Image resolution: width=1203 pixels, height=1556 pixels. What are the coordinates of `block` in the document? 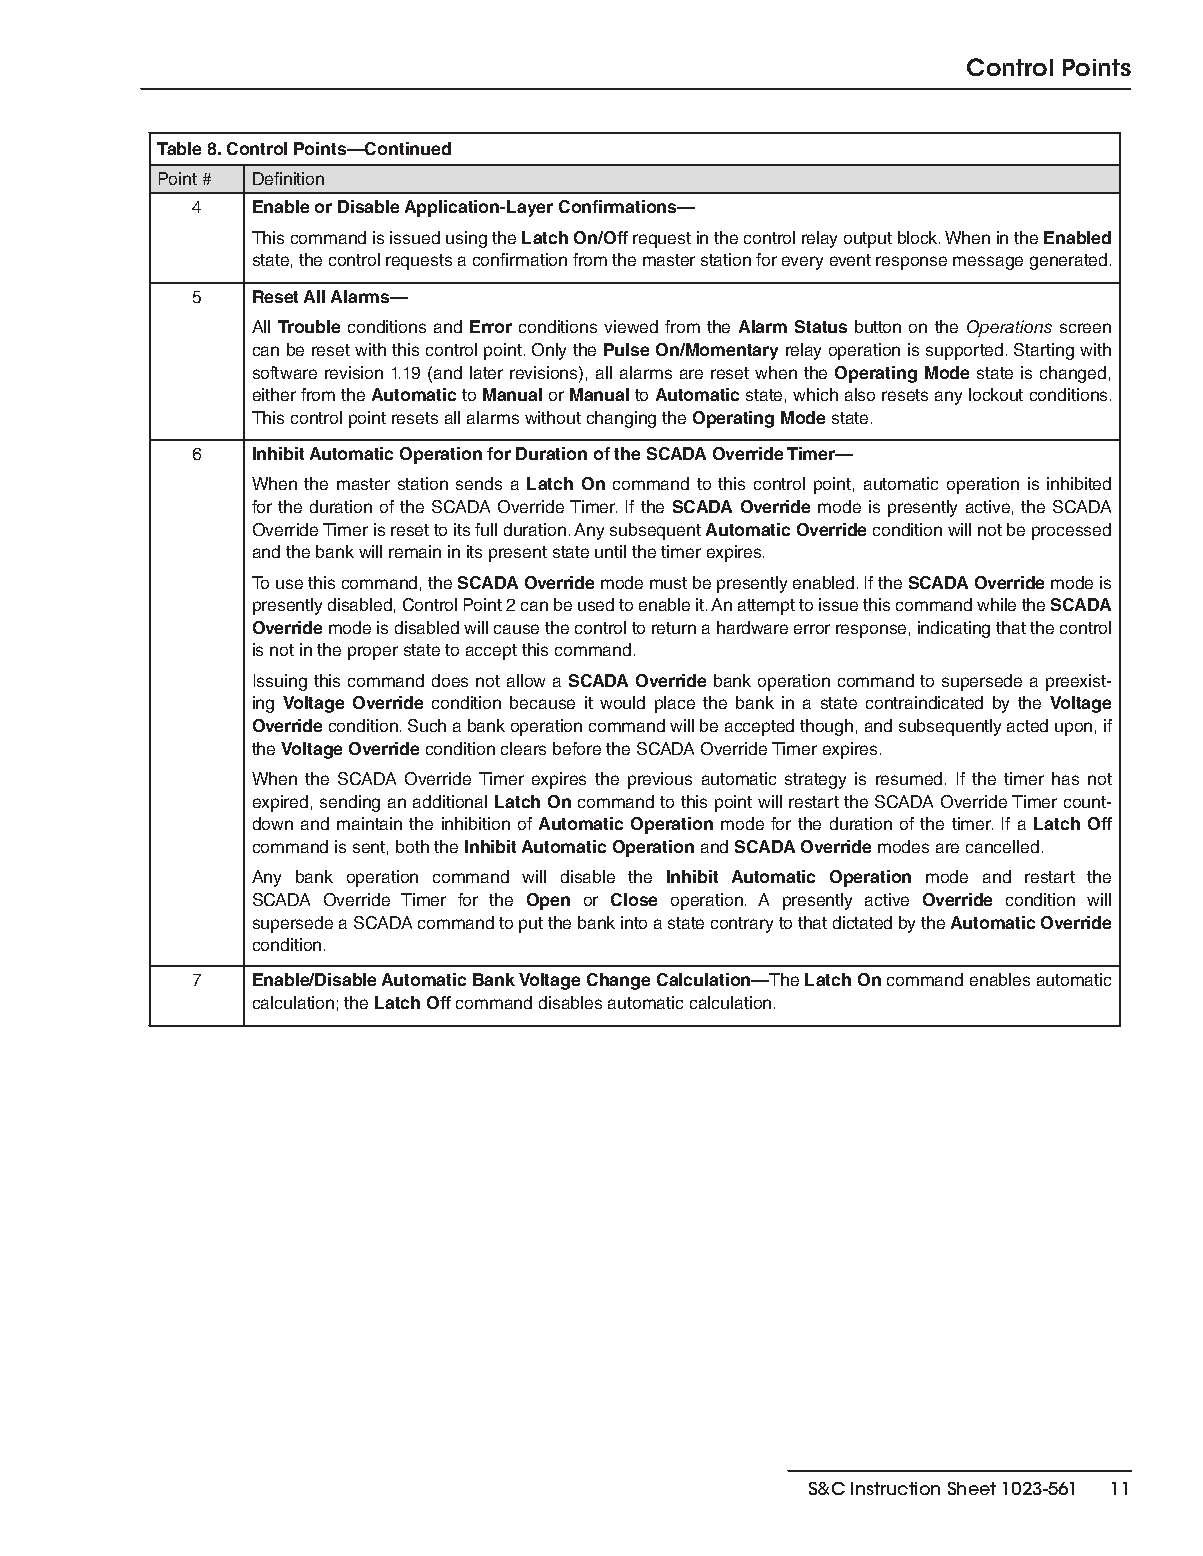 It's located at (919, 237).
